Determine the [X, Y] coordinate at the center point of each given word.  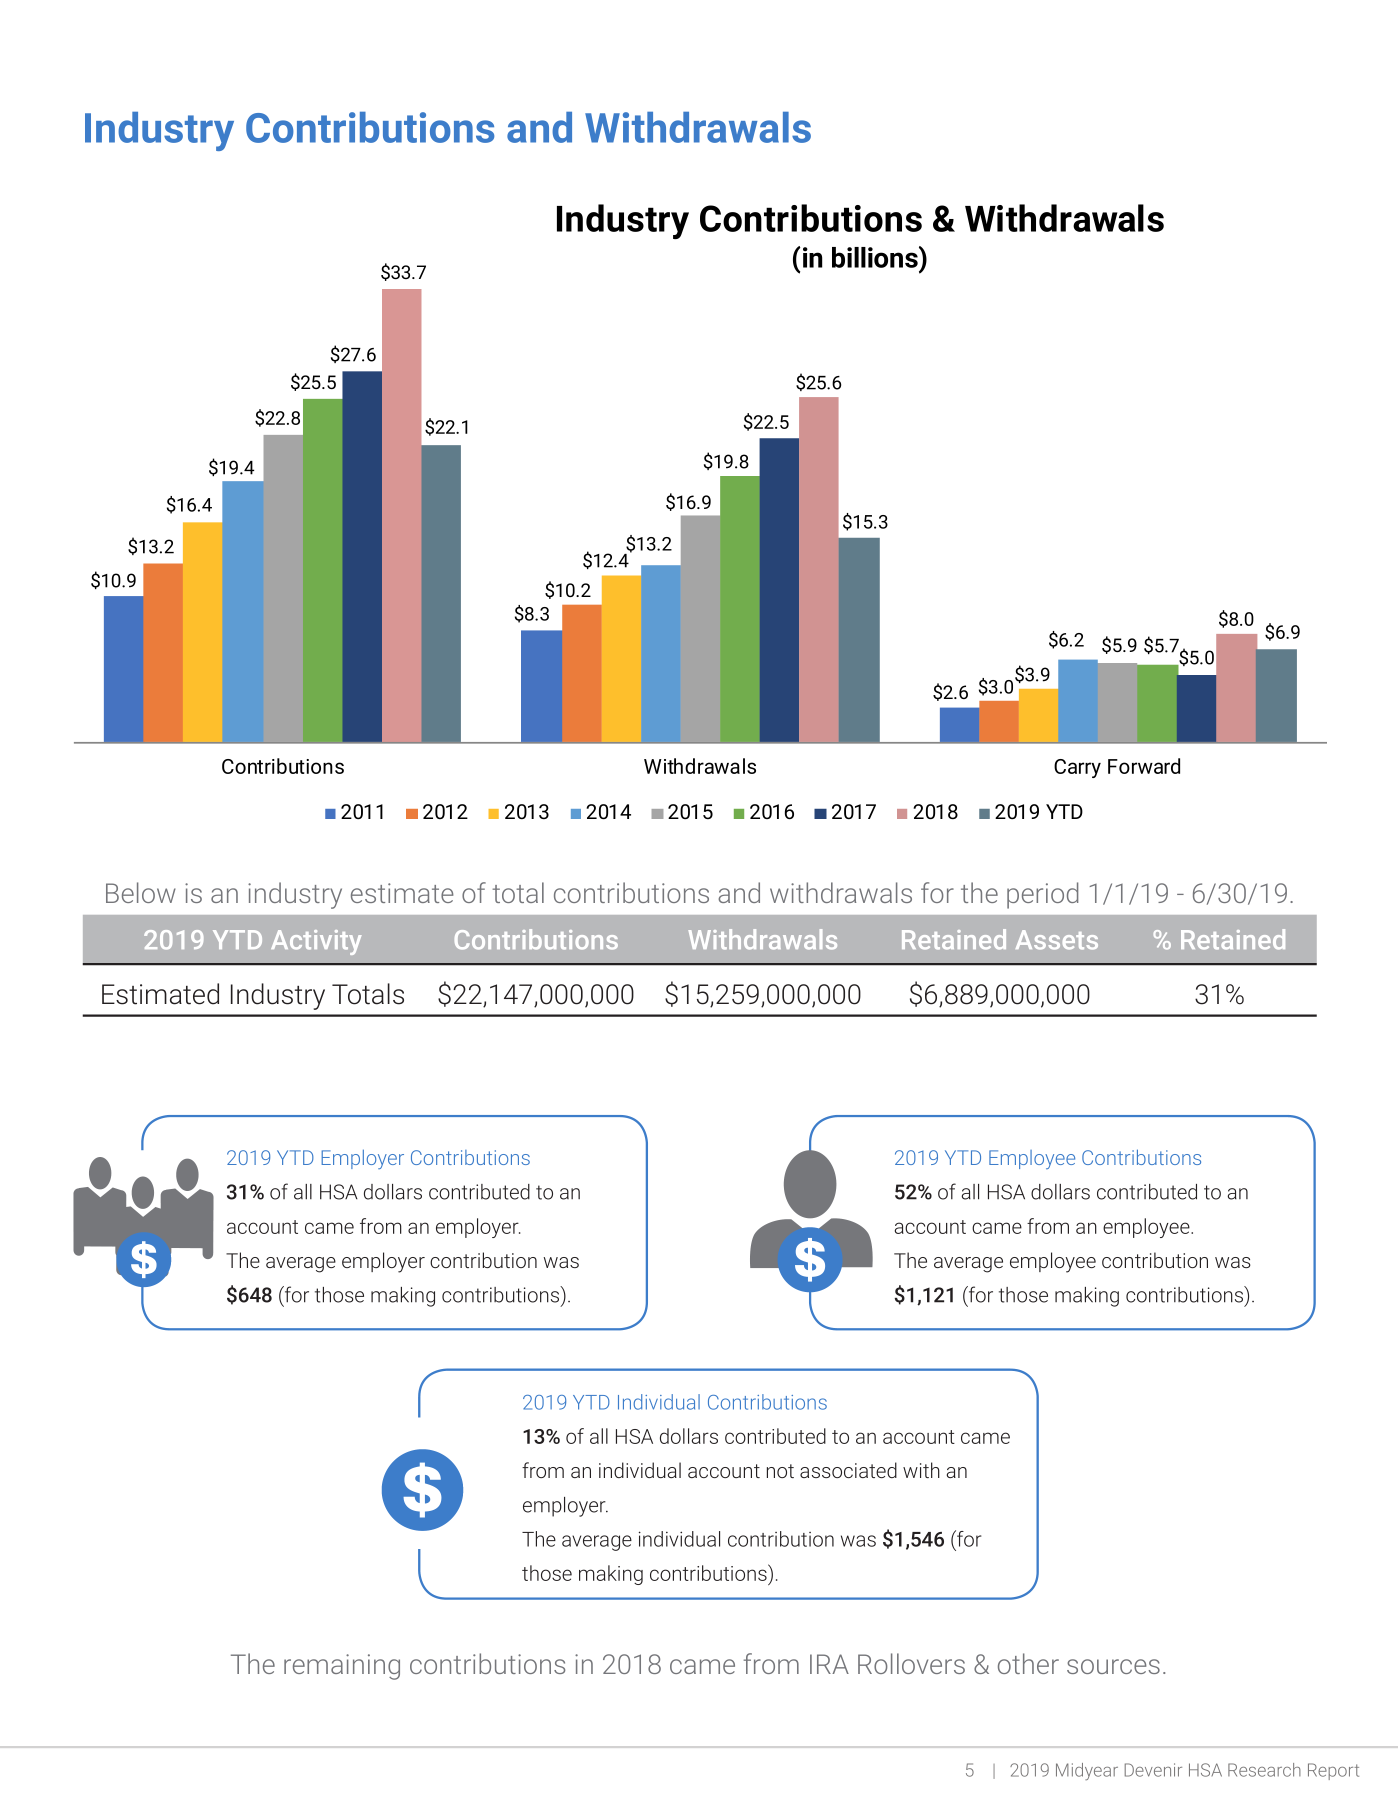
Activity [316, 942]
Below [141, 892]
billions [876, 257]
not [780, 1471]
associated [848, 1470]
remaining [342, 1667]
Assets [1057, 940]
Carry [1077, 768]
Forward [1144, 766]
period [1042, 895]
